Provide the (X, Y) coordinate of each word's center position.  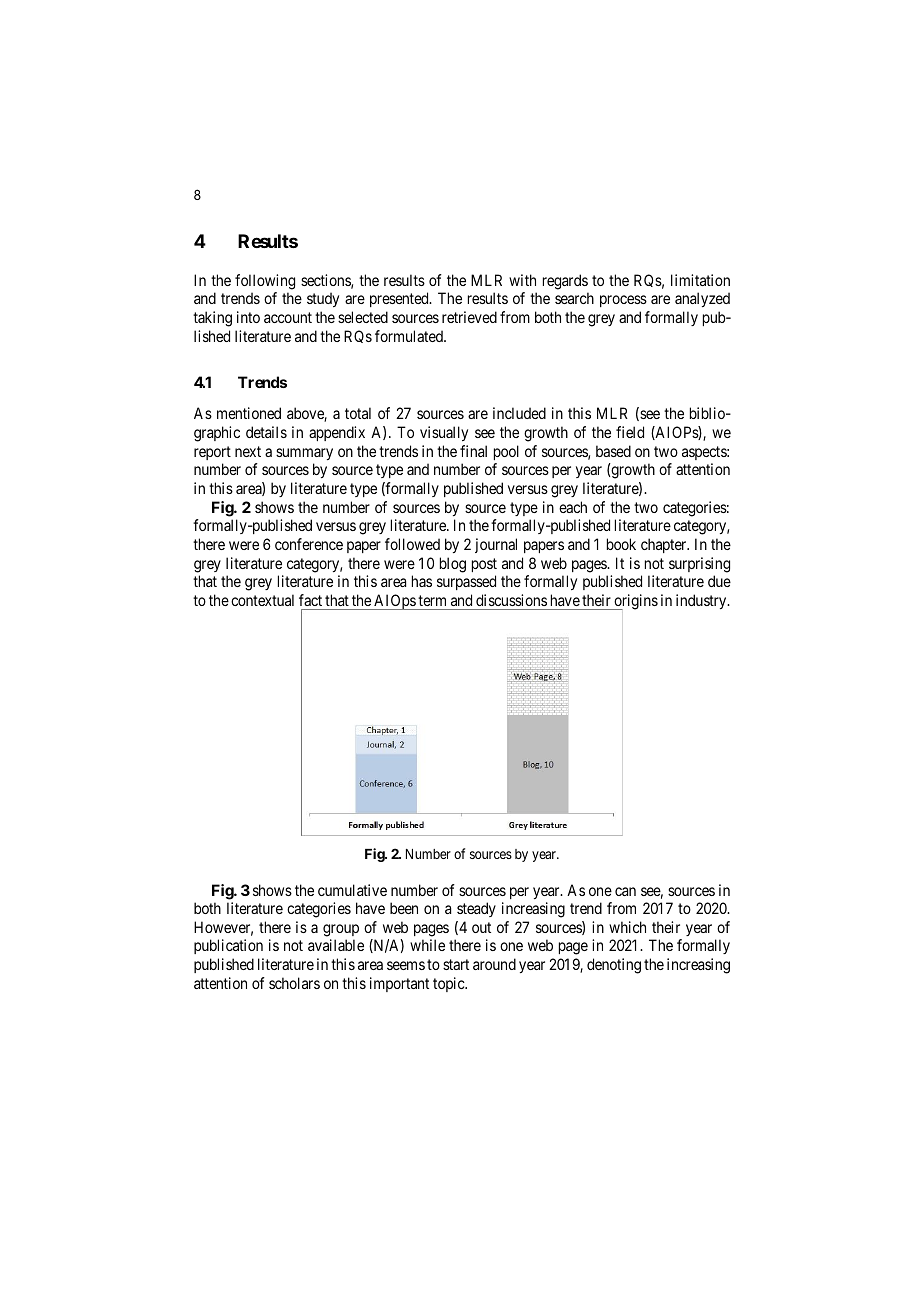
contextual (262, 600)
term (432, 600)
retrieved (469, 317)
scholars (294, 983)
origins (635, 602)
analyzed (702, 299)
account (288, 317)
